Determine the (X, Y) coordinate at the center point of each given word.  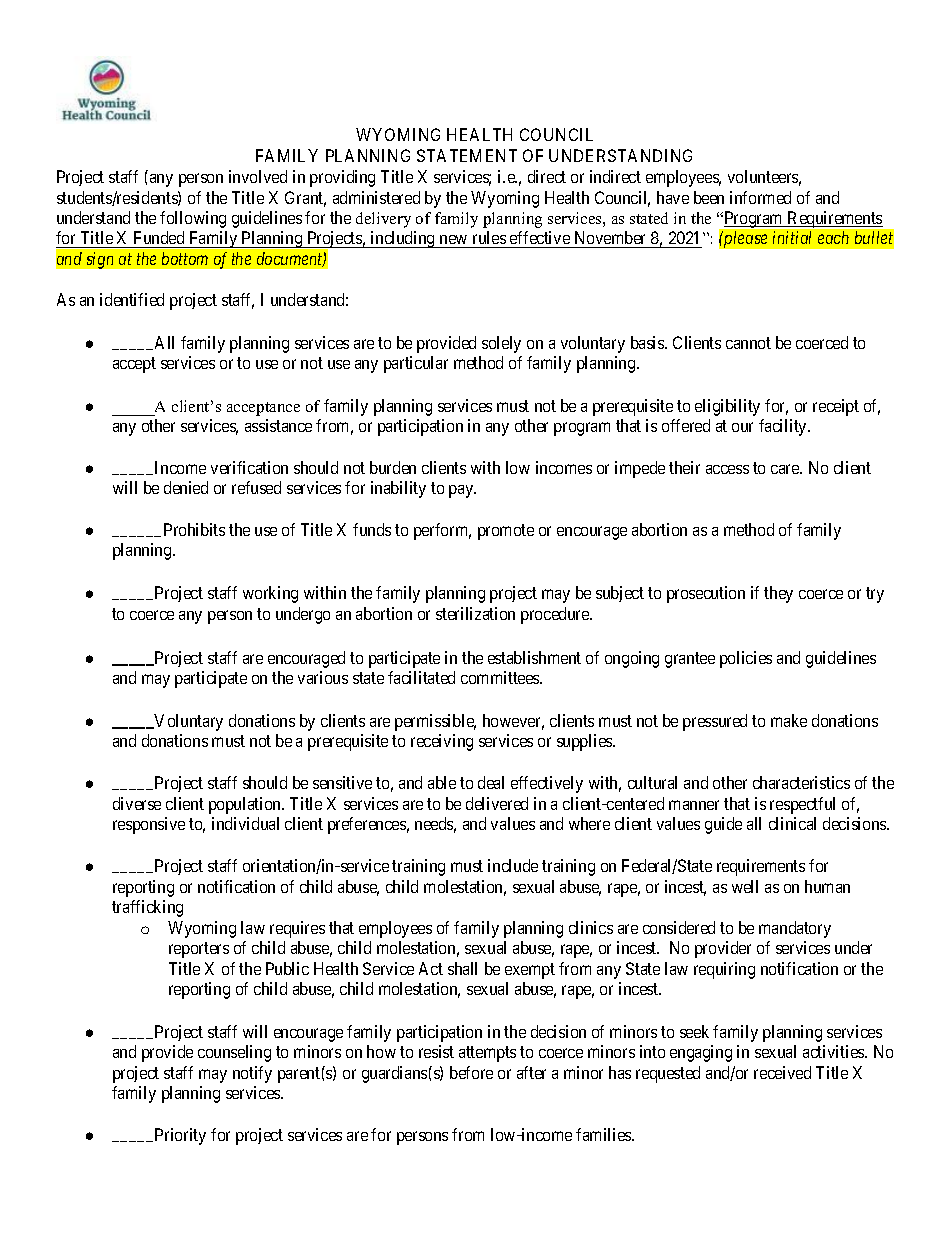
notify (252, 1074)
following (193, 219)
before (471, 1072)
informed (760, 197)
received (782, 1072)
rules (489, 239)
